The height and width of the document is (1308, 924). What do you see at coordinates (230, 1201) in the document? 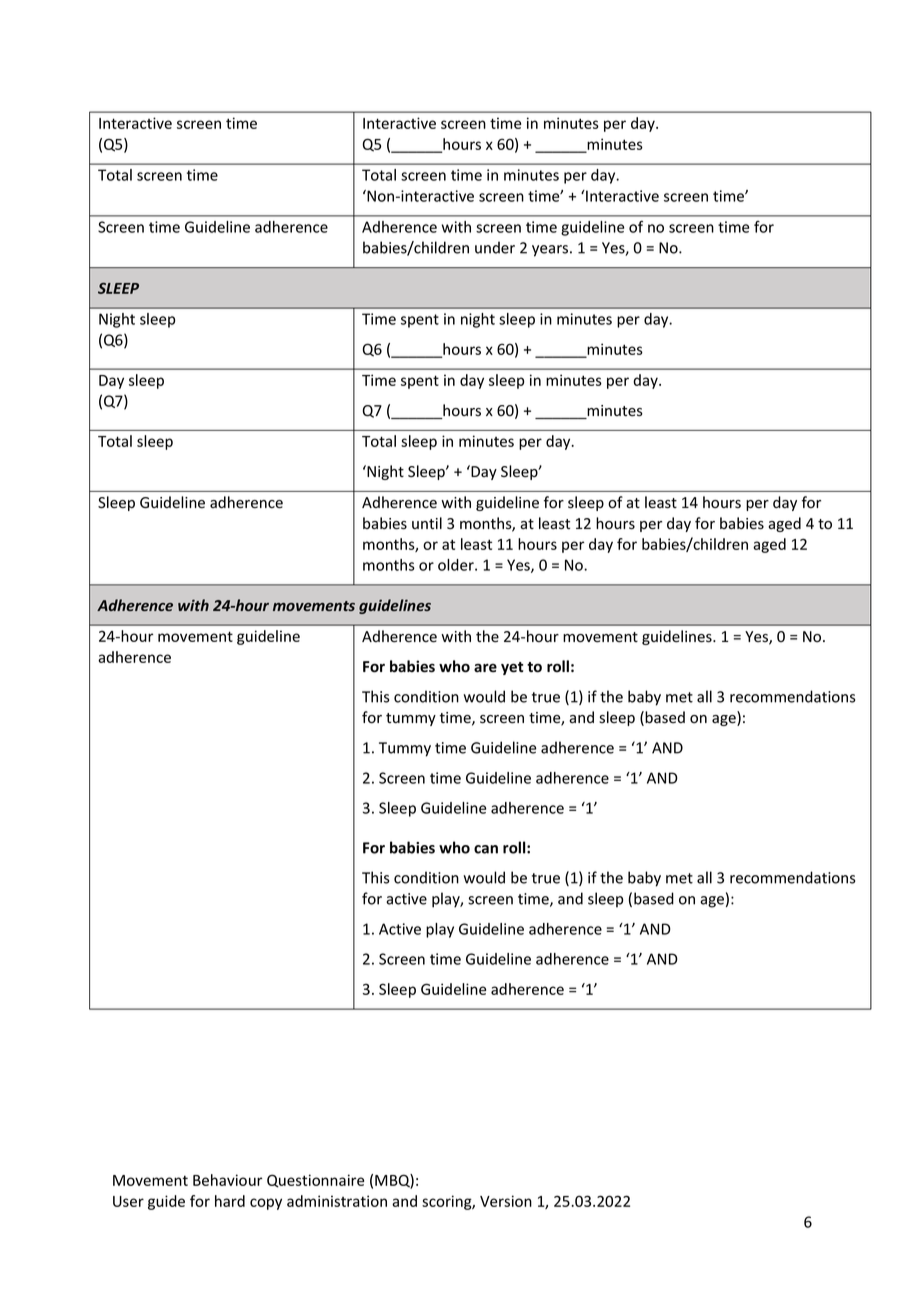
I see `hard` at bounding box center [230, 1201].
